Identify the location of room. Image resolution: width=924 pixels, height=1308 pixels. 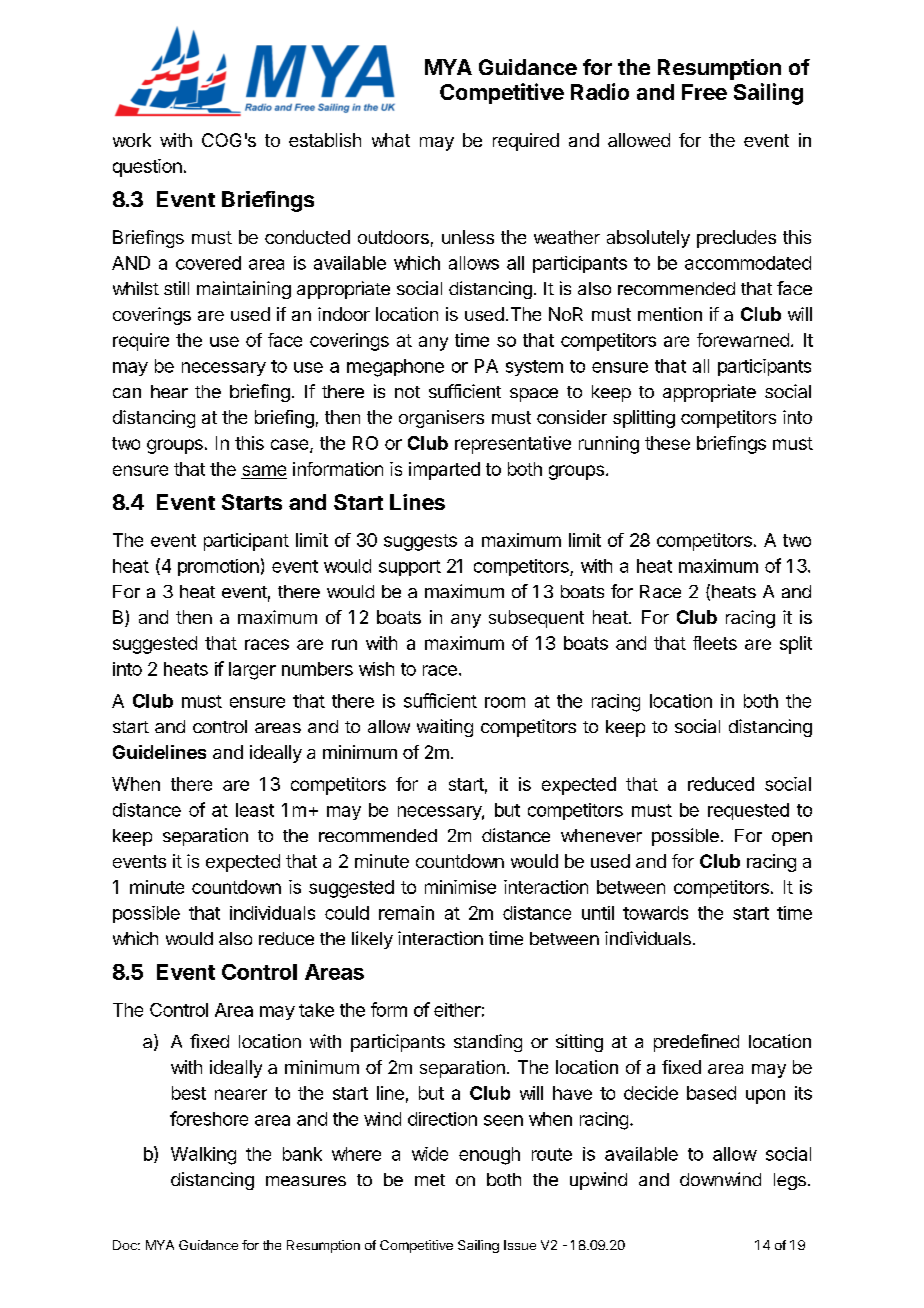
(505, 702).
